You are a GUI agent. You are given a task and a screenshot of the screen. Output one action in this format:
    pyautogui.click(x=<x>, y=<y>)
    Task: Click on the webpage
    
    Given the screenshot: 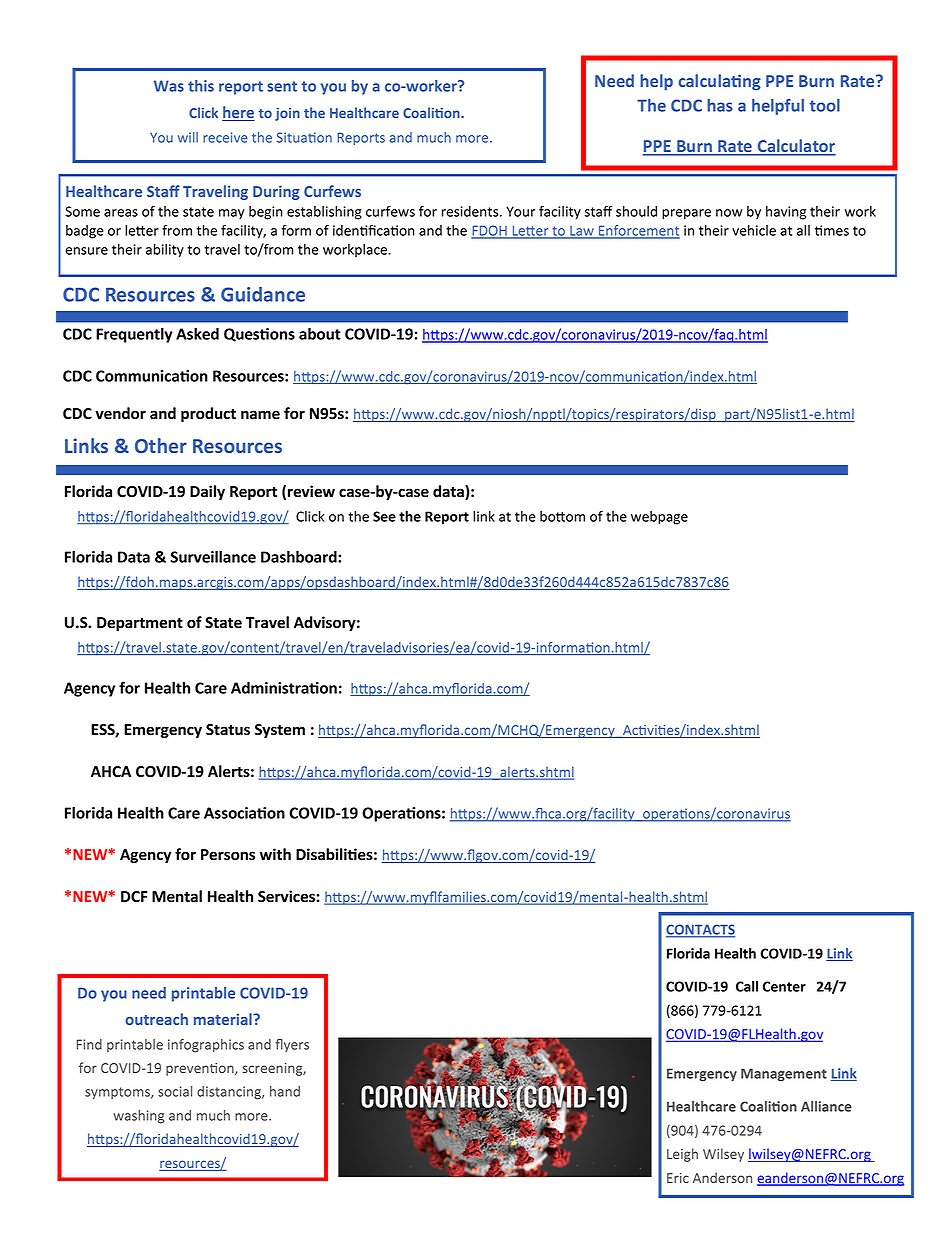 What is the action you would take?
    pyautogui.click(x=659, y=518)
